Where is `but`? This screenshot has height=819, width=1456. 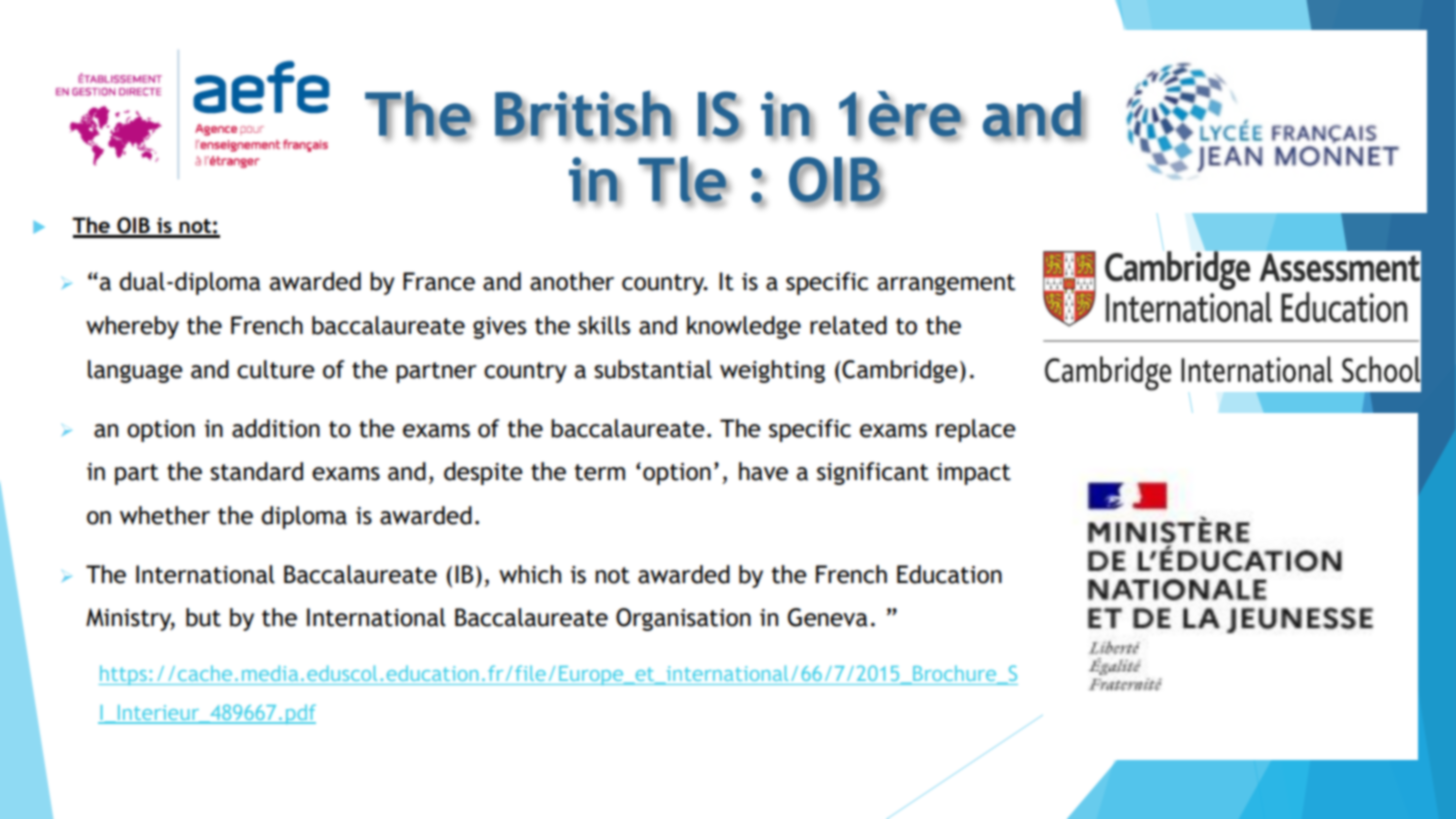 but is located at coordinates (203, 617).
